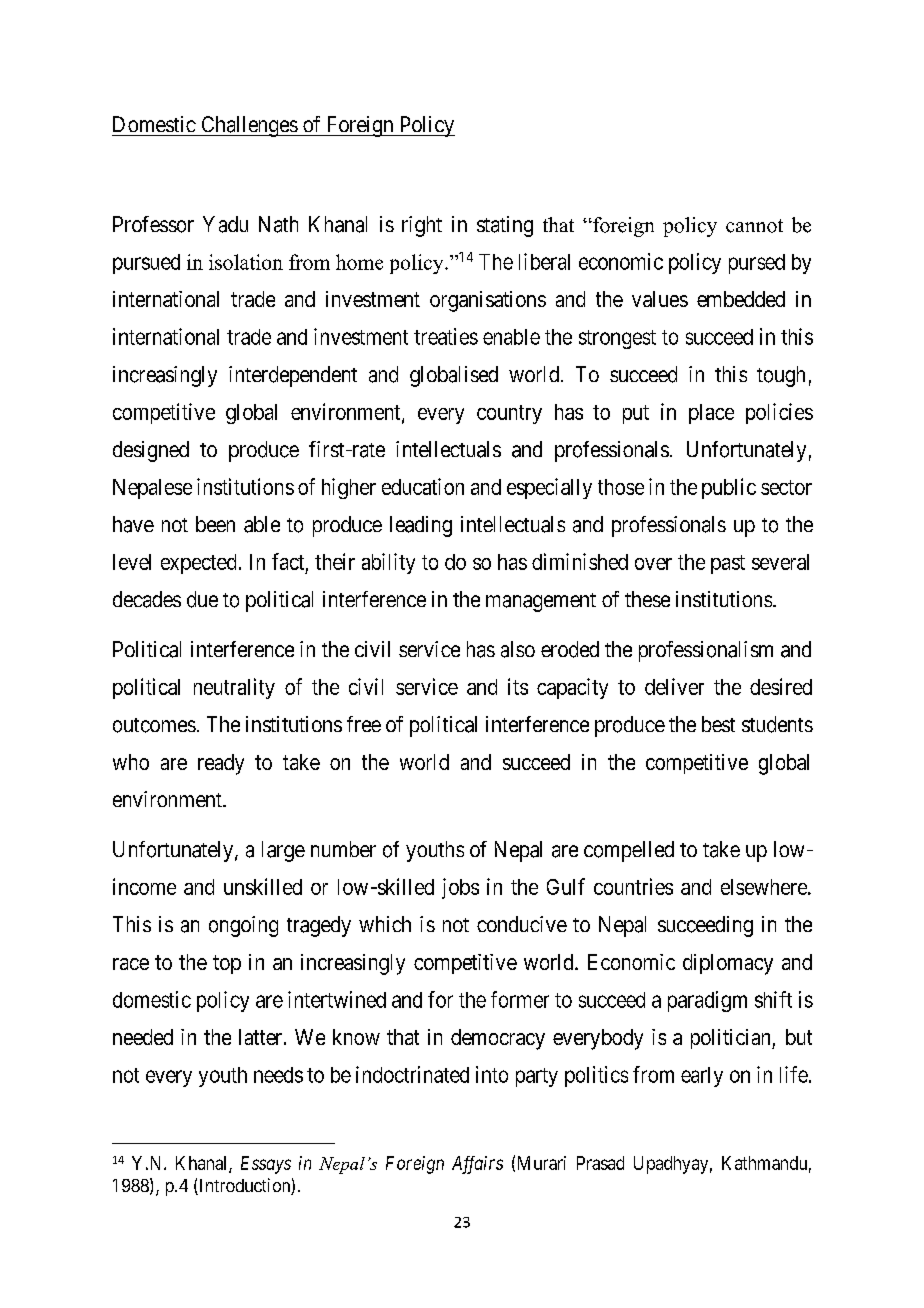 This screenshot has height=1308, width=924. What do you see at coordinates (505, 226) in the screenshot?
I see `stating` at bounding box center [505, 226].
